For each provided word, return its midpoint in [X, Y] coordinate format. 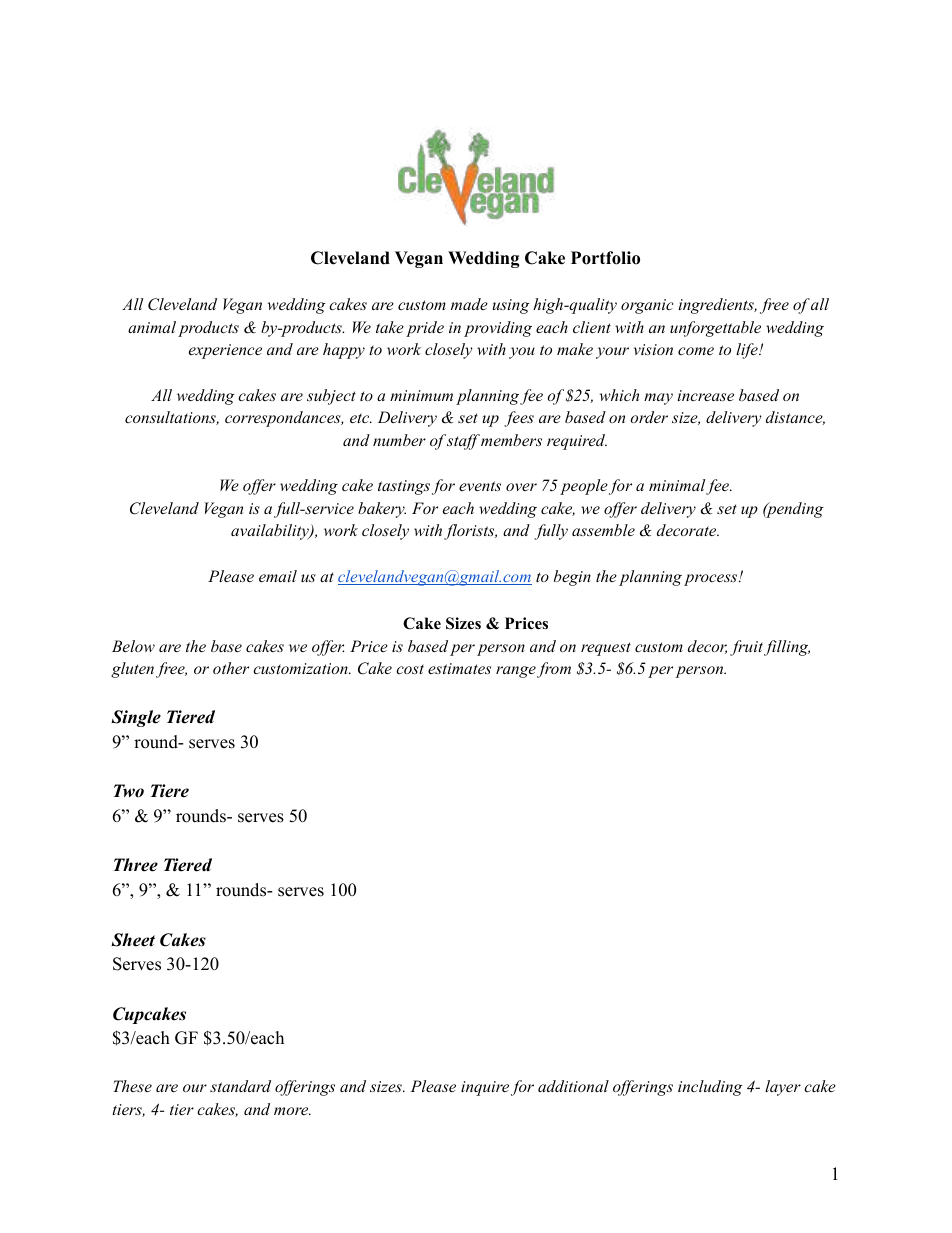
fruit [746, 648]
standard [240, 1086]
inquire [485, 1088]
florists [470, 532]
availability [271, 532]
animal [152, 327]
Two [129, 791]
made [469, 304]
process [712, 580]
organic [647, 306]
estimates [459, 668]
